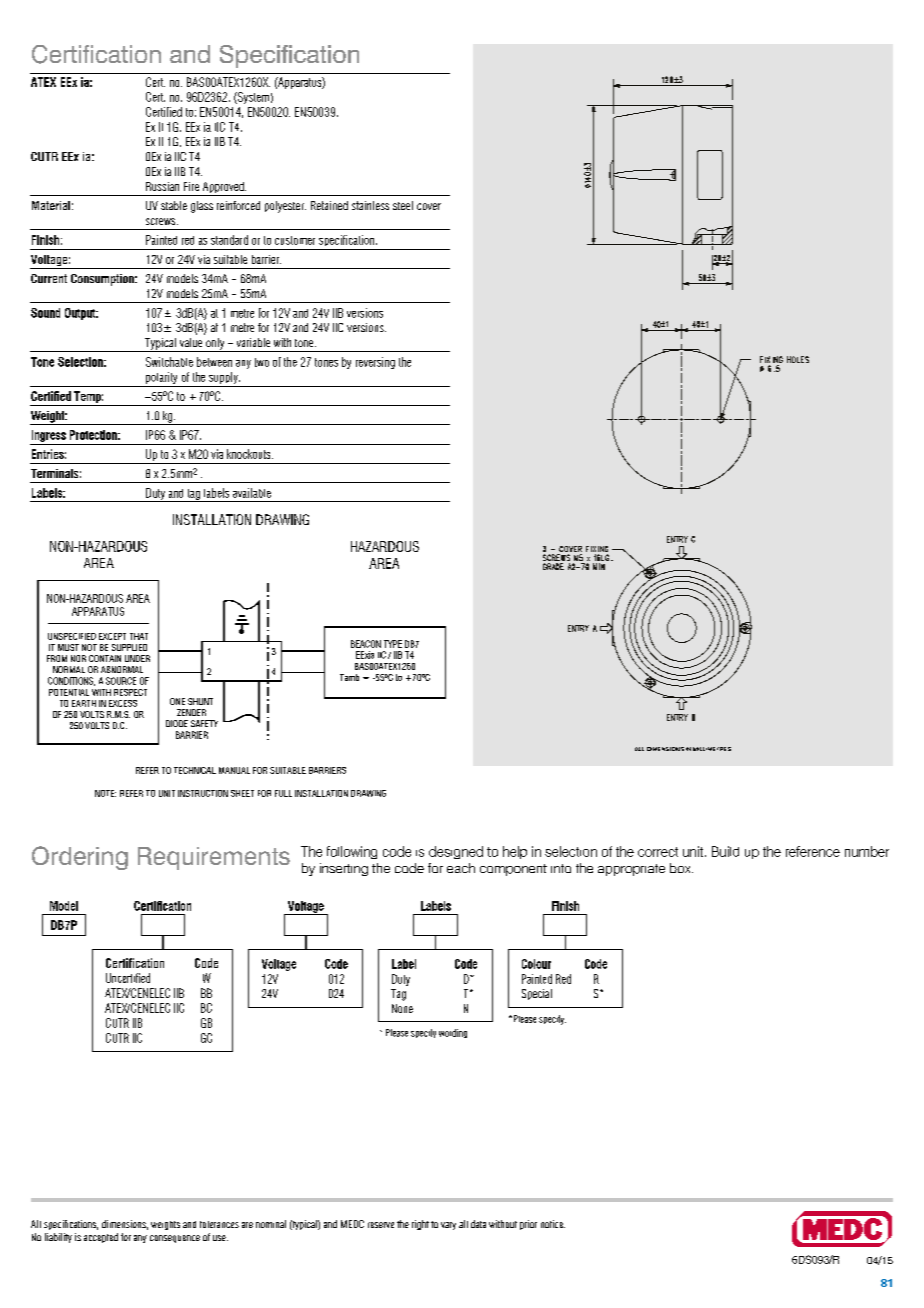 Image resolution: width=924 pixels, height=1308 pixels. I want to click on Colour, so click(536, 964).
